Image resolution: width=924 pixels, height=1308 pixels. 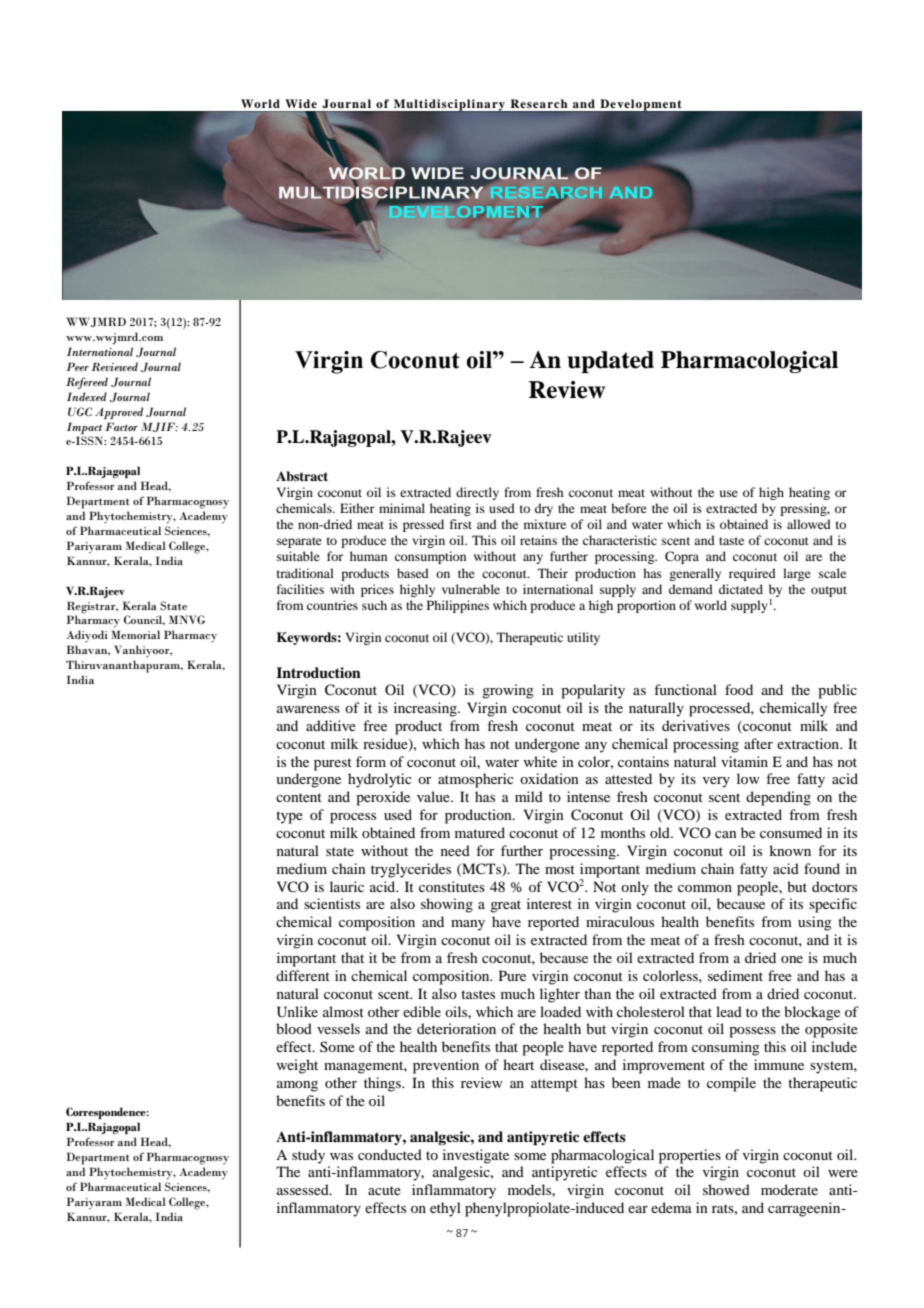 What do you see at coordinates (304, 1189) in the image?
I see `assessed` at bounding box center [304, 1189].
